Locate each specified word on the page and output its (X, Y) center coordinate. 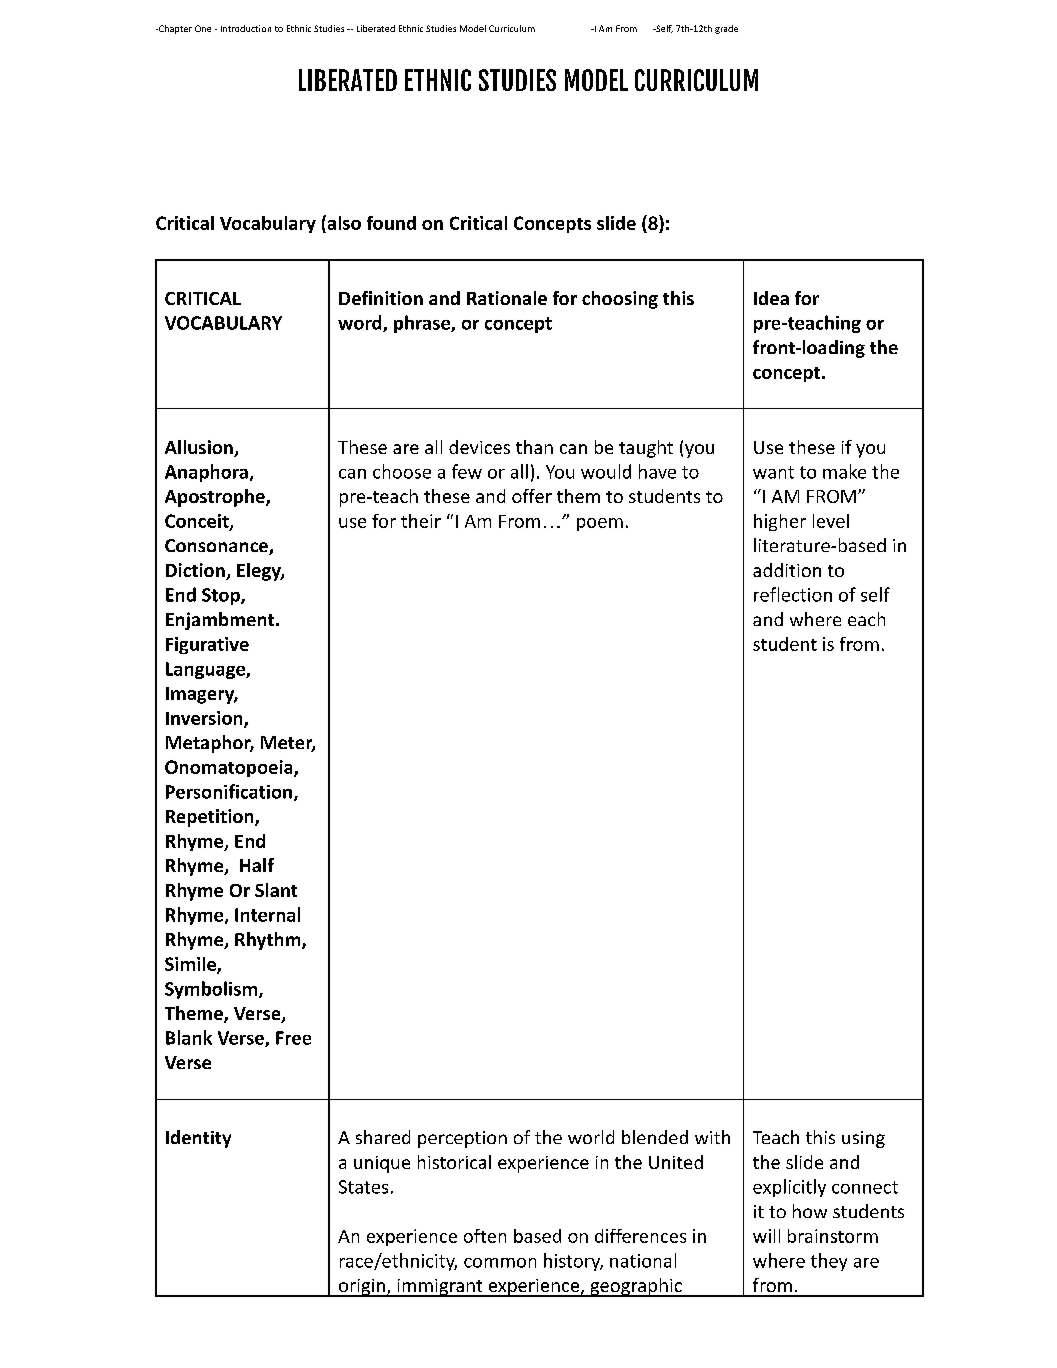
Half (257, 865)
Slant (276, 890)
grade (726, 29)
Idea (771, 298)
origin (362, 1288)
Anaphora (206, 473)
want (773, 472)
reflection (793, 594)
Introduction (246, 28)
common (500, 1263)
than (534, 447)
